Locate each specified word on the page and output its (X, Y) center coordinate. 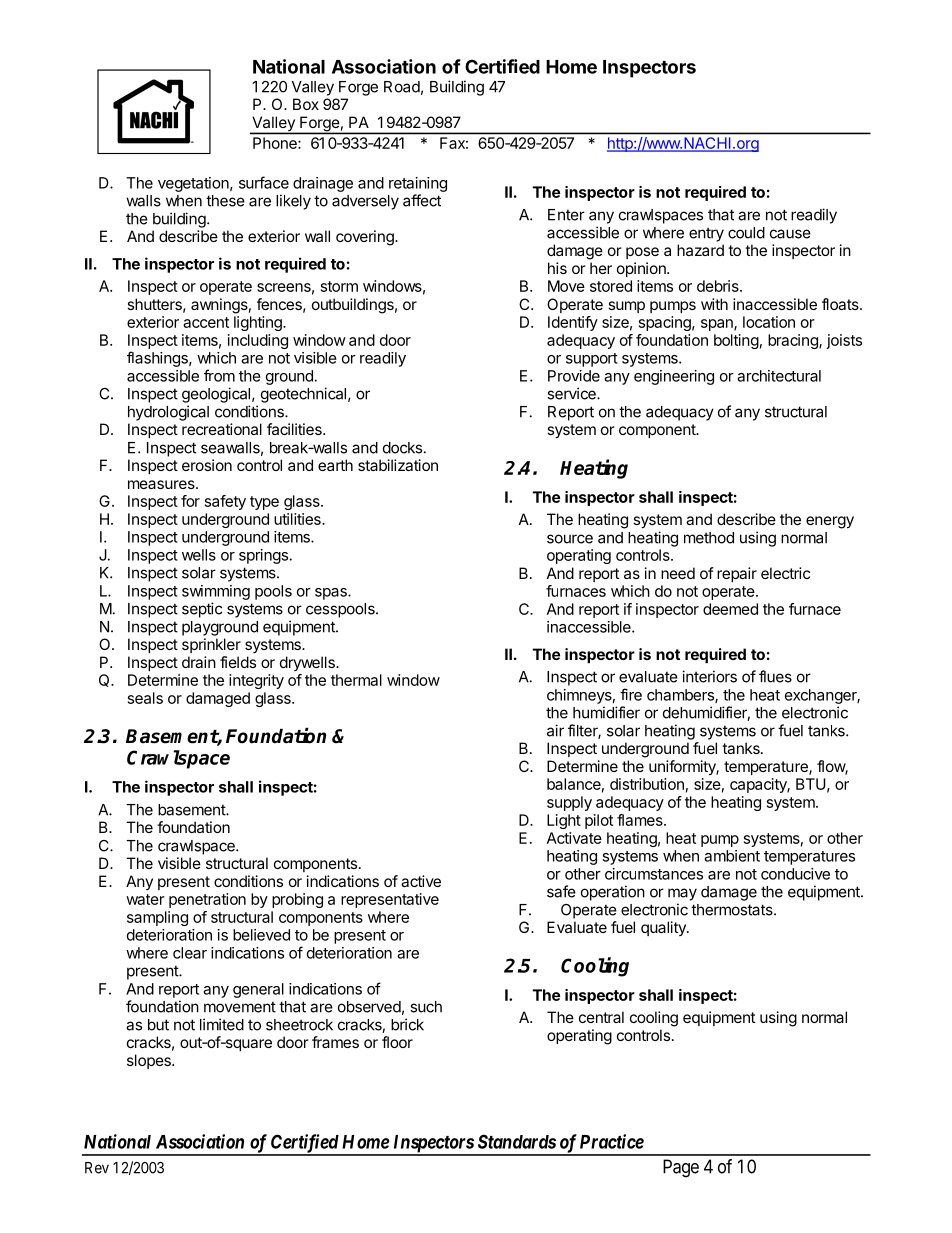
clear (190, 953)
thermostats (733, 910)
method (709, 538)
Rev (97, 1168)
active (421, 881)
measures (162, 484)
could (746, 233)
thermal (356, 680)
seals (145, 698)
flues (775, 676)
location (769, 322)
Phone (276, 143)
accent (206, 322)
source (570, 539)
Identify (573, 323)
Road (402, 87)
